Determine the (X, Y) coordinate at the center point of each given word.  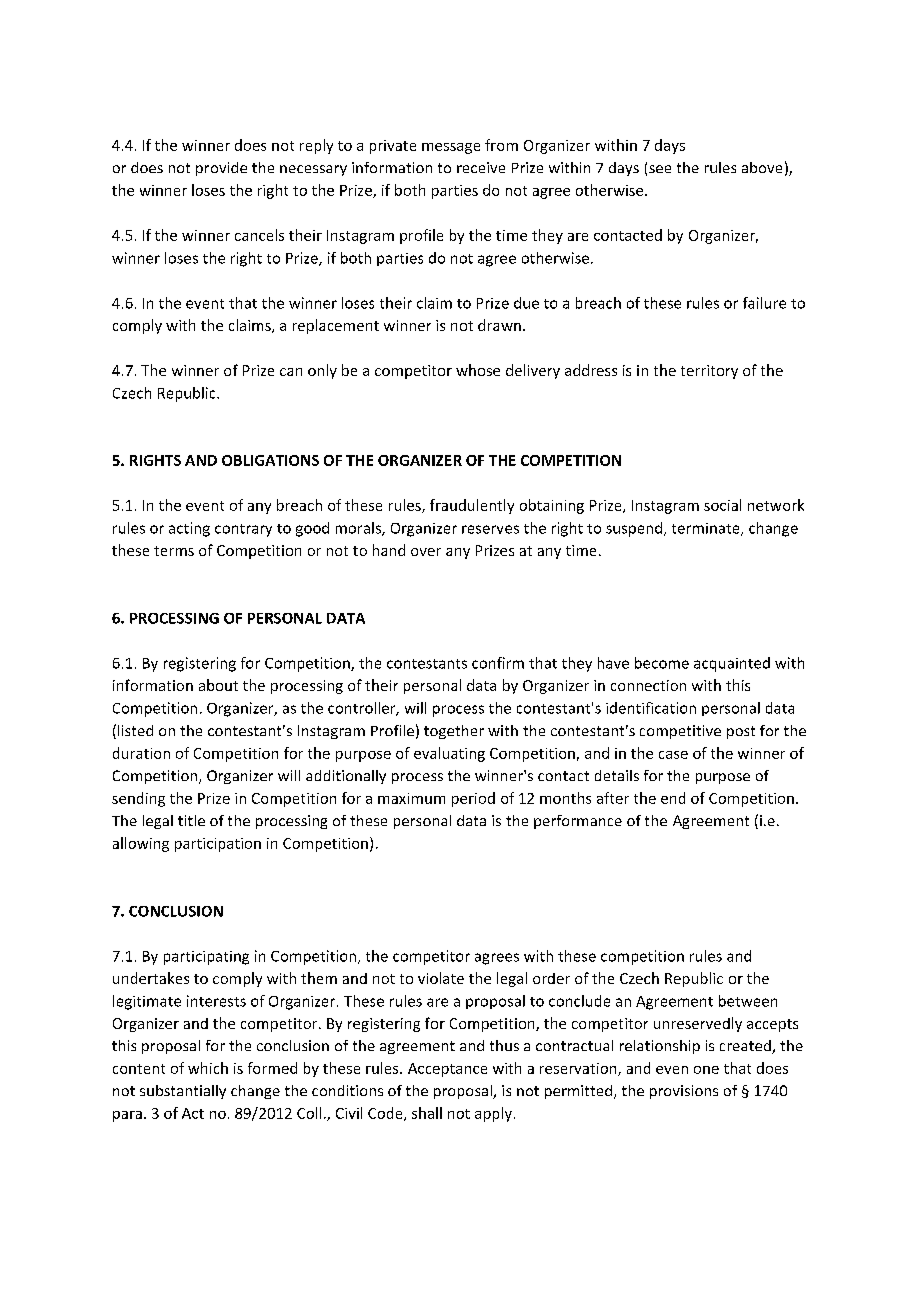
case (673, 755)
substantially (183, 1092)
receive (481, 167)
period (473, 799)
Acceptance (447, 1070)
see (660, 169)
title (191, 820)
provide (221, 169)
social (722, 505)
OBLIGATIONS (270, 460)
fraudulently (472, 506)
